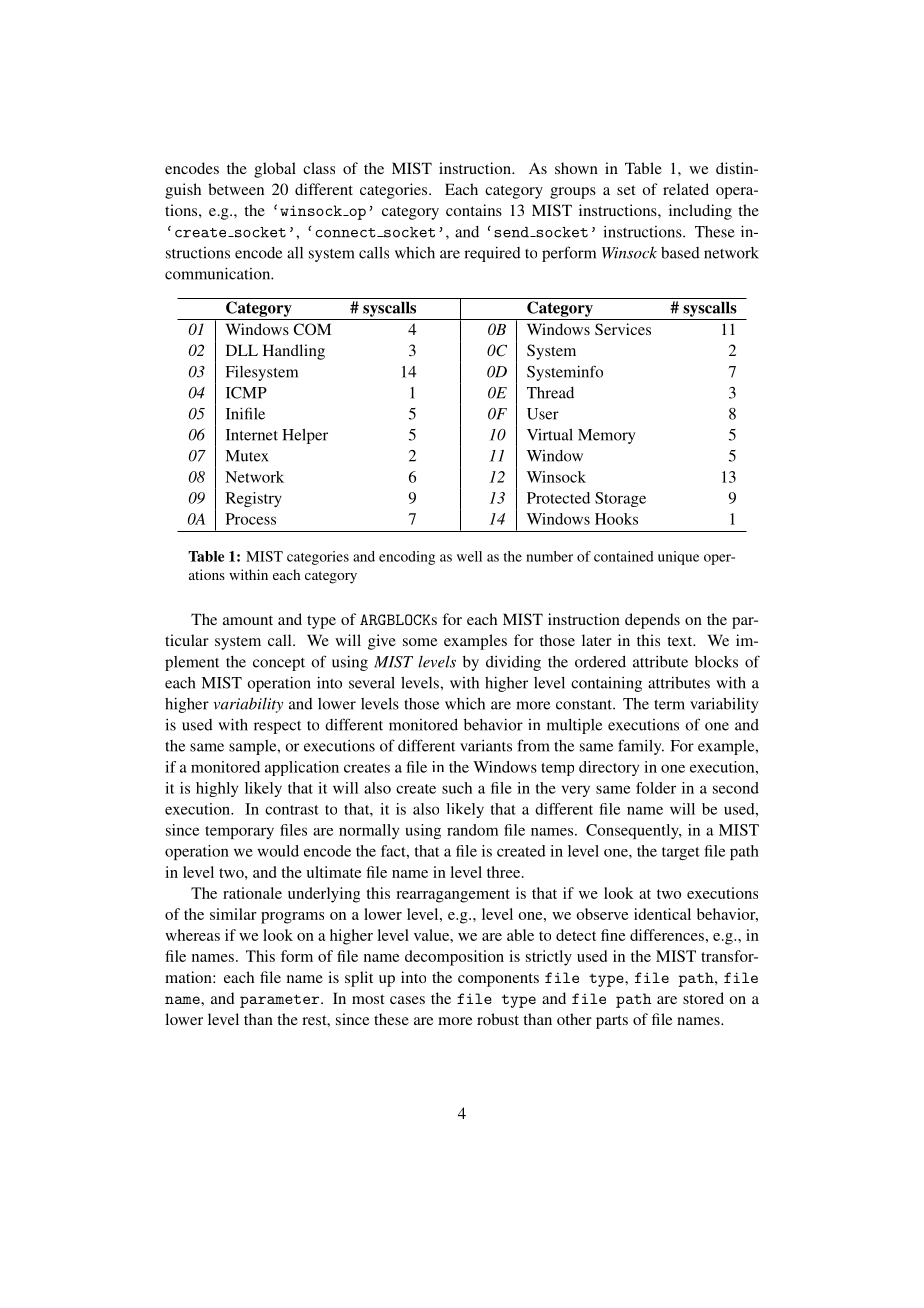 The image size is (924, 1308). Describe the element at coordinates (281, 1001) in the page. I see `parameter` at that location.
